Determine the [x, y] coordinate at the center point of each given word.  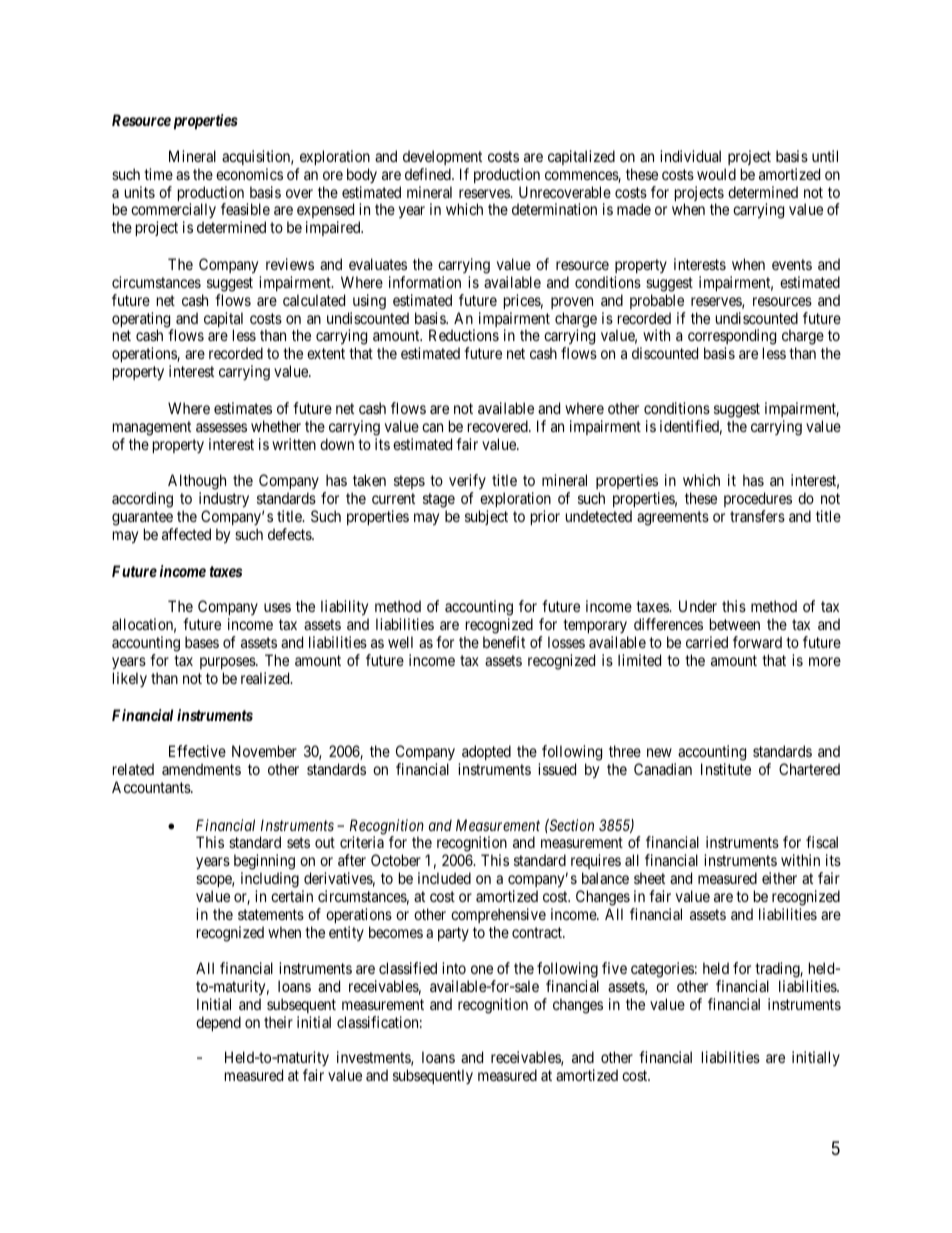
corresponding [732, 338]
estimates [243, 408]
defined [429, 174]
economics [249, 174]
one [482, 969]
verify [467, 483]
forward [757, 642]
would [716, 174]
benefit [504, 642]
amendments [201, 769]
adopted [486, 752]
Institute [726, 769]
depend [218, 1023]
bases [202, 642]
